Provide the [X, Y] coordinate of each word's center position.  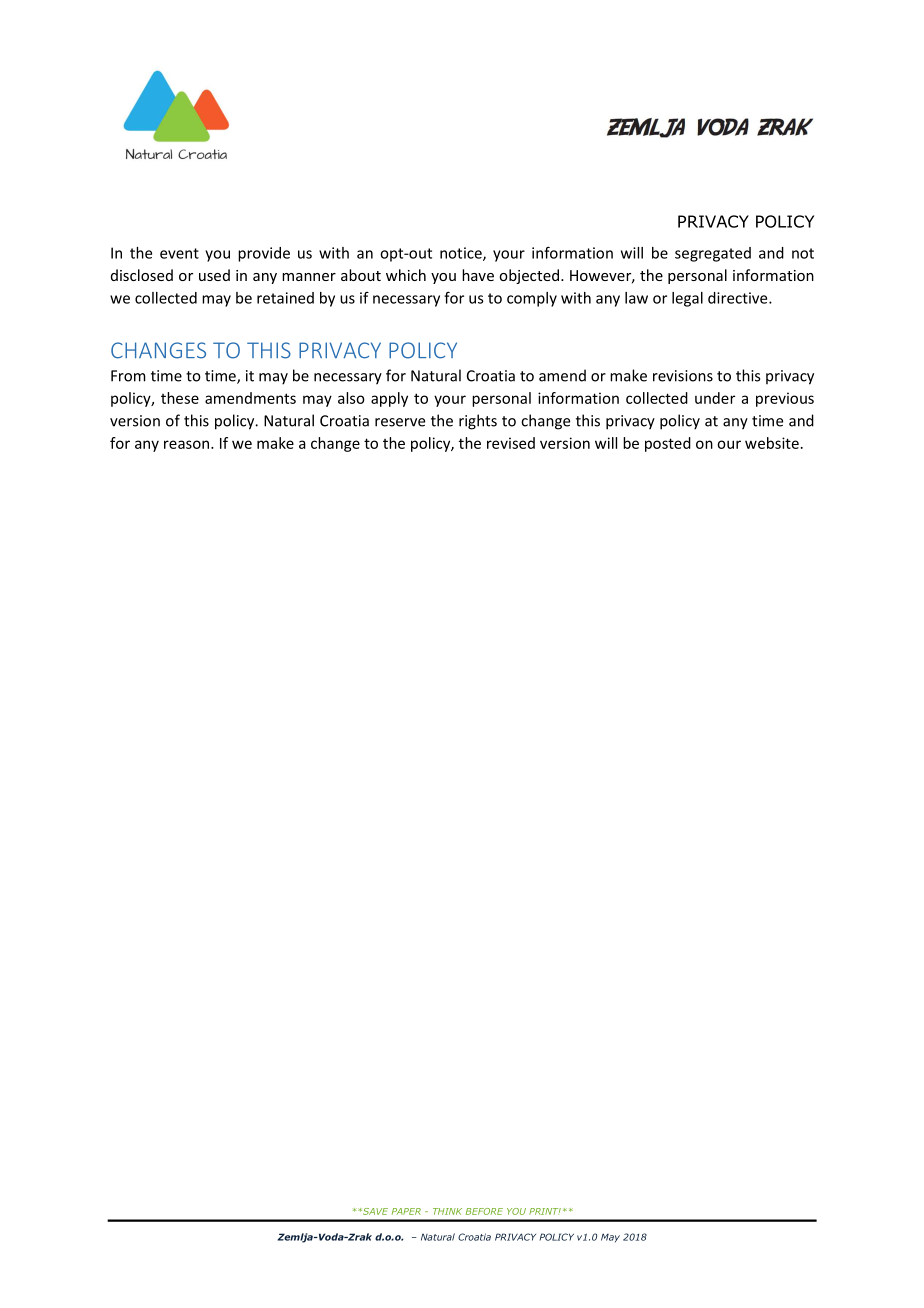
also [351, 398]
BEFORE [484, 1211]
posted [668, 444]
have [478, 275]
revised [511, 443]
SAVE [374, 1211]
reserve [400, 422]
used [214, 275]
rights [478, 422]
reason [186, 444]
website [772, 443]
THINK [447, 1211]
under [715, 398]
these [180, 398]
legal [687, 299]
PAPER [406, 1211]
